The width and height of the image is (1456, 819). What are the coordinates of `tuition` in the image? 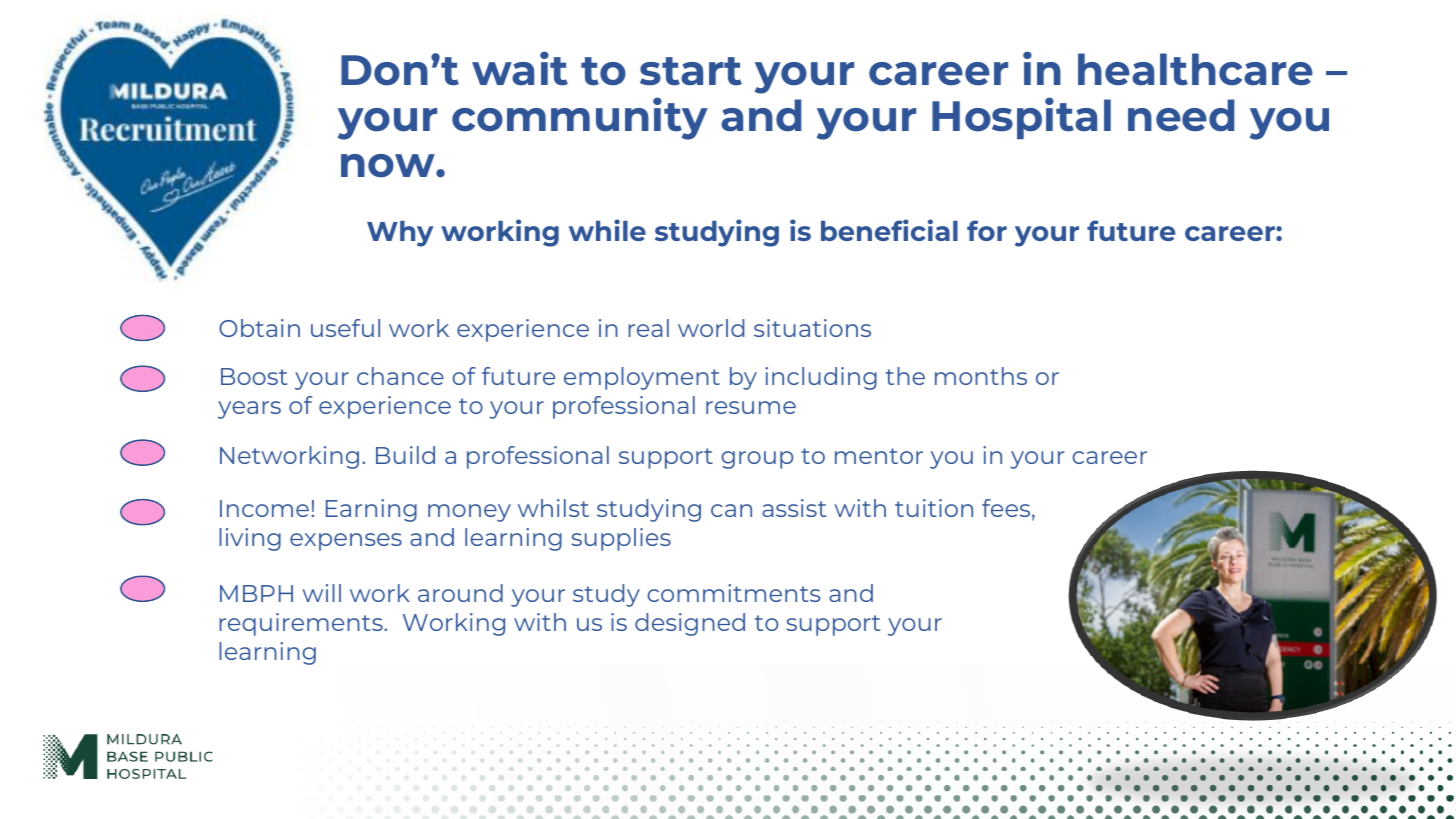 It's located at (934, 508).
